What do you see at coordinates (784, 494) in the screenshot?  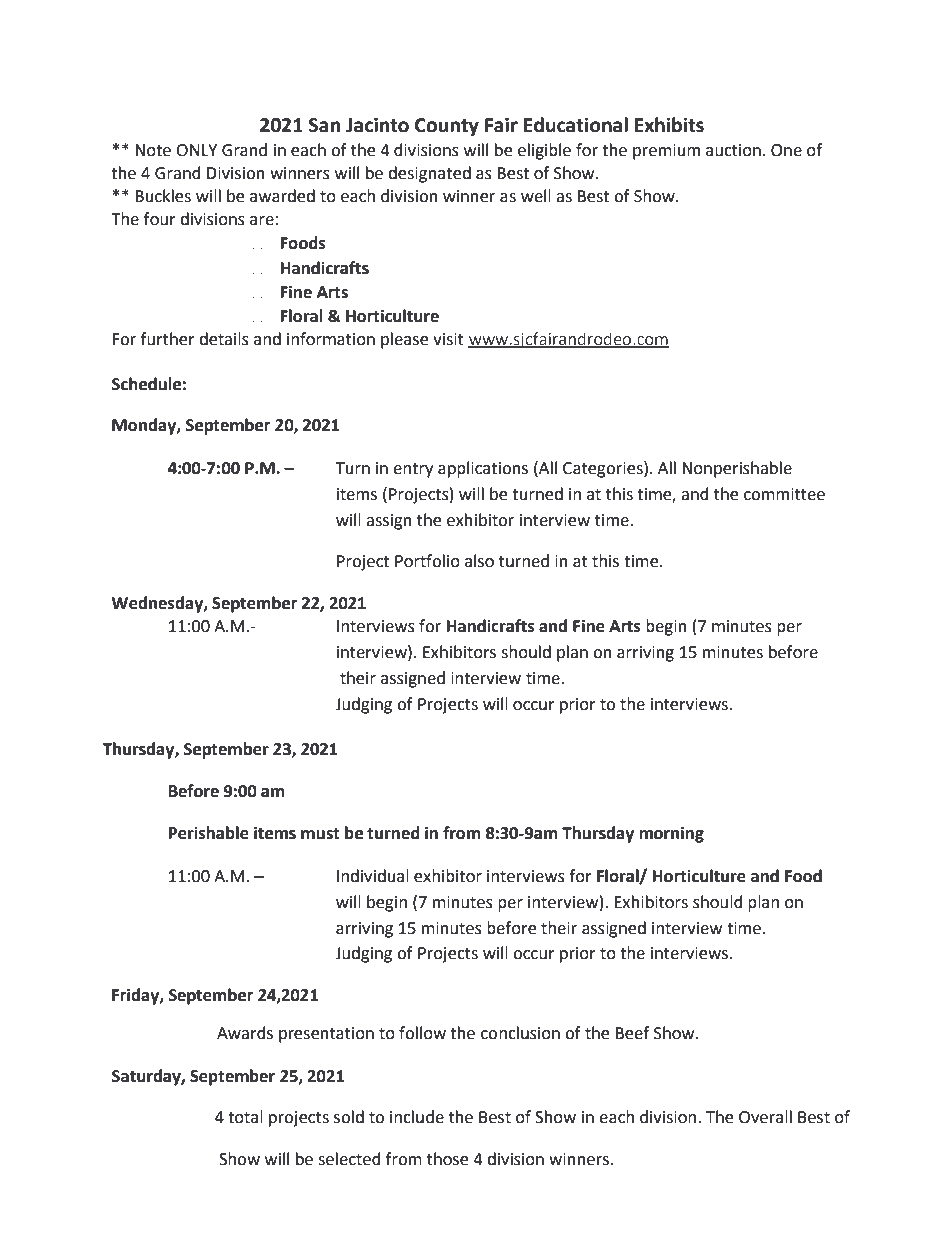 I see `committee` at bounding box center [784, 494].
